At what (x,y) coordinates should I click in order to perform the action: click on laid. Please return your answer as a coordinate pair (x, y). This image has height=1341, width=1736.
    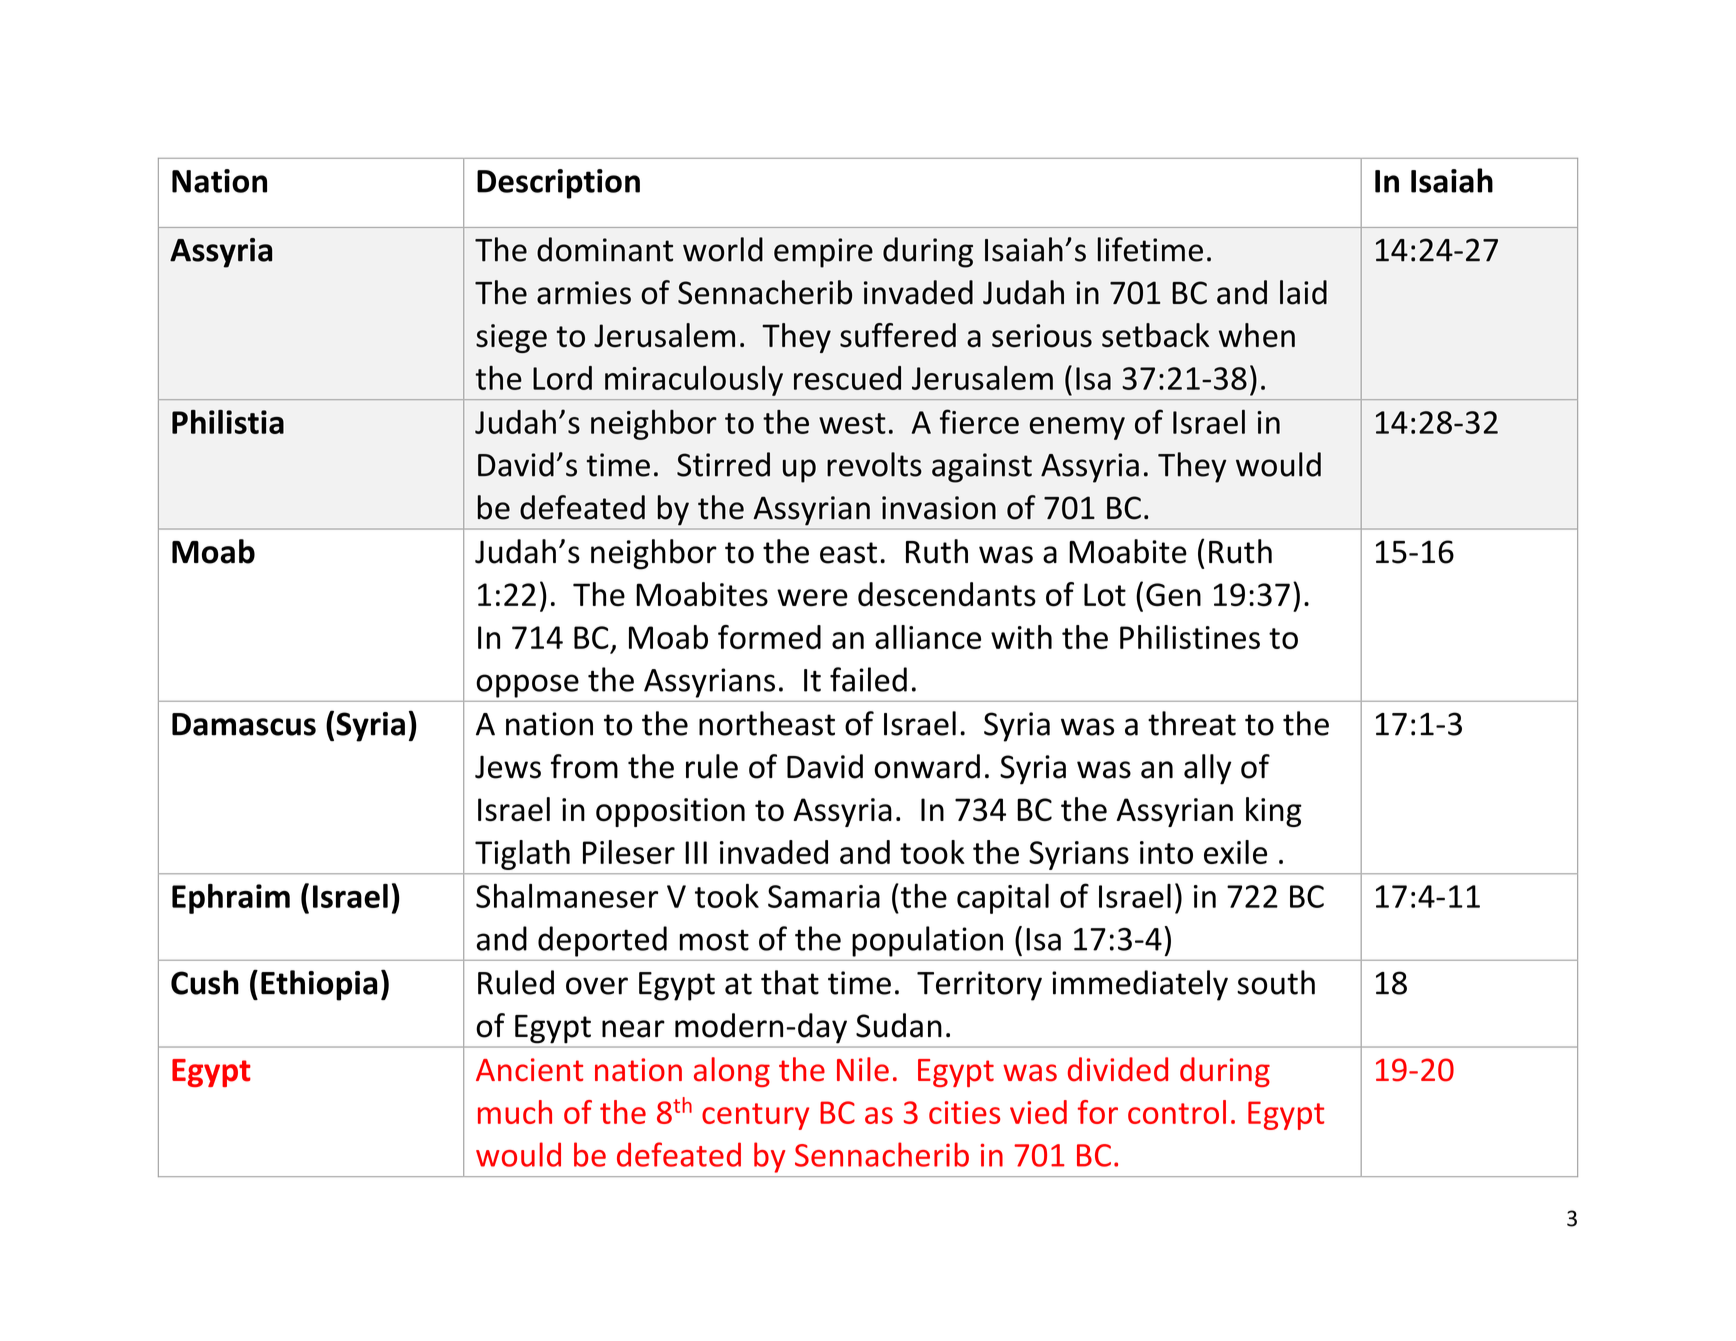
    Looking at the image, I should click on (1303, 292).
